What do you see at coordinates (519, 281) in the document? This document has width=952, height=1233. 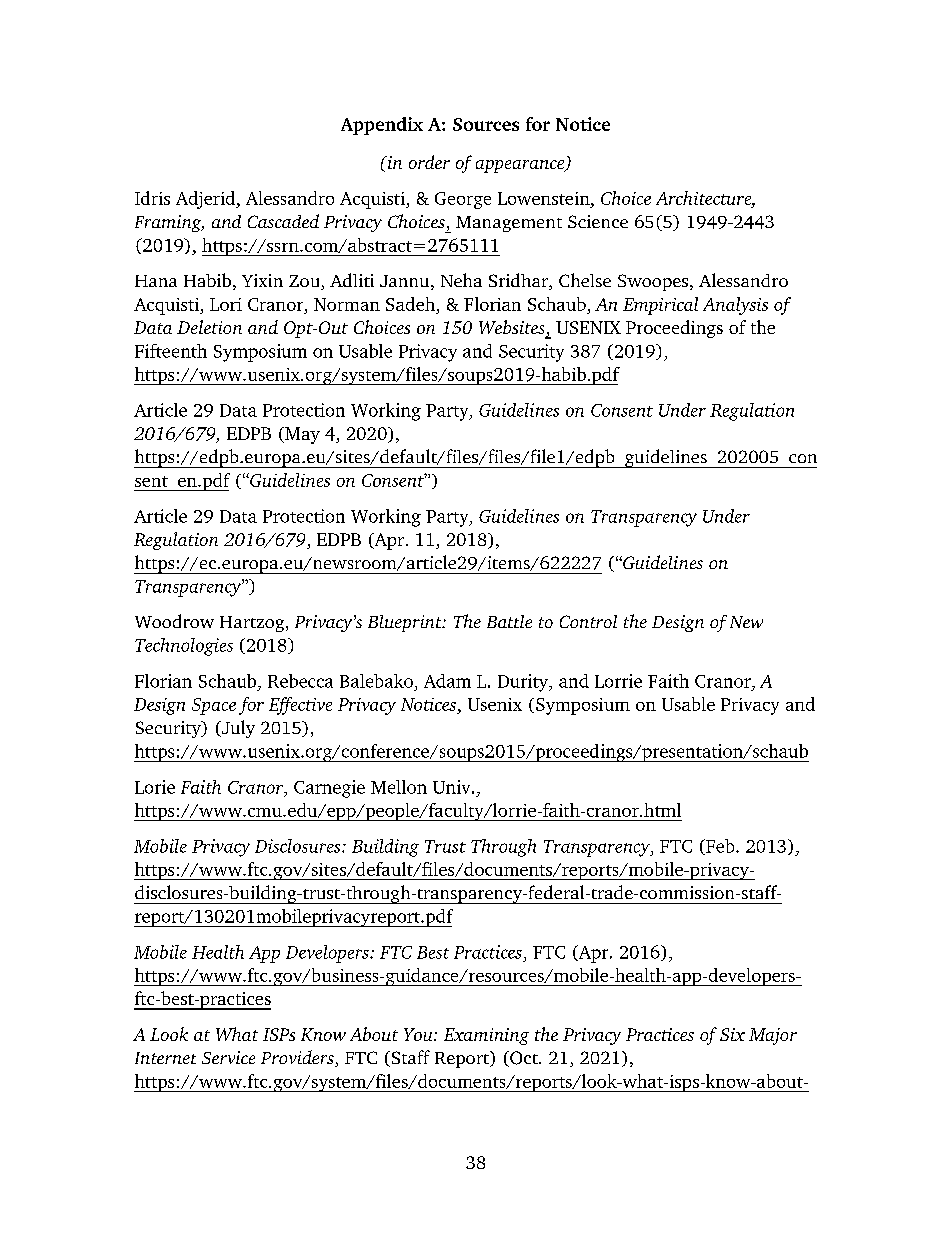 I see `Sridhar` at bounding box center [519, 281].
